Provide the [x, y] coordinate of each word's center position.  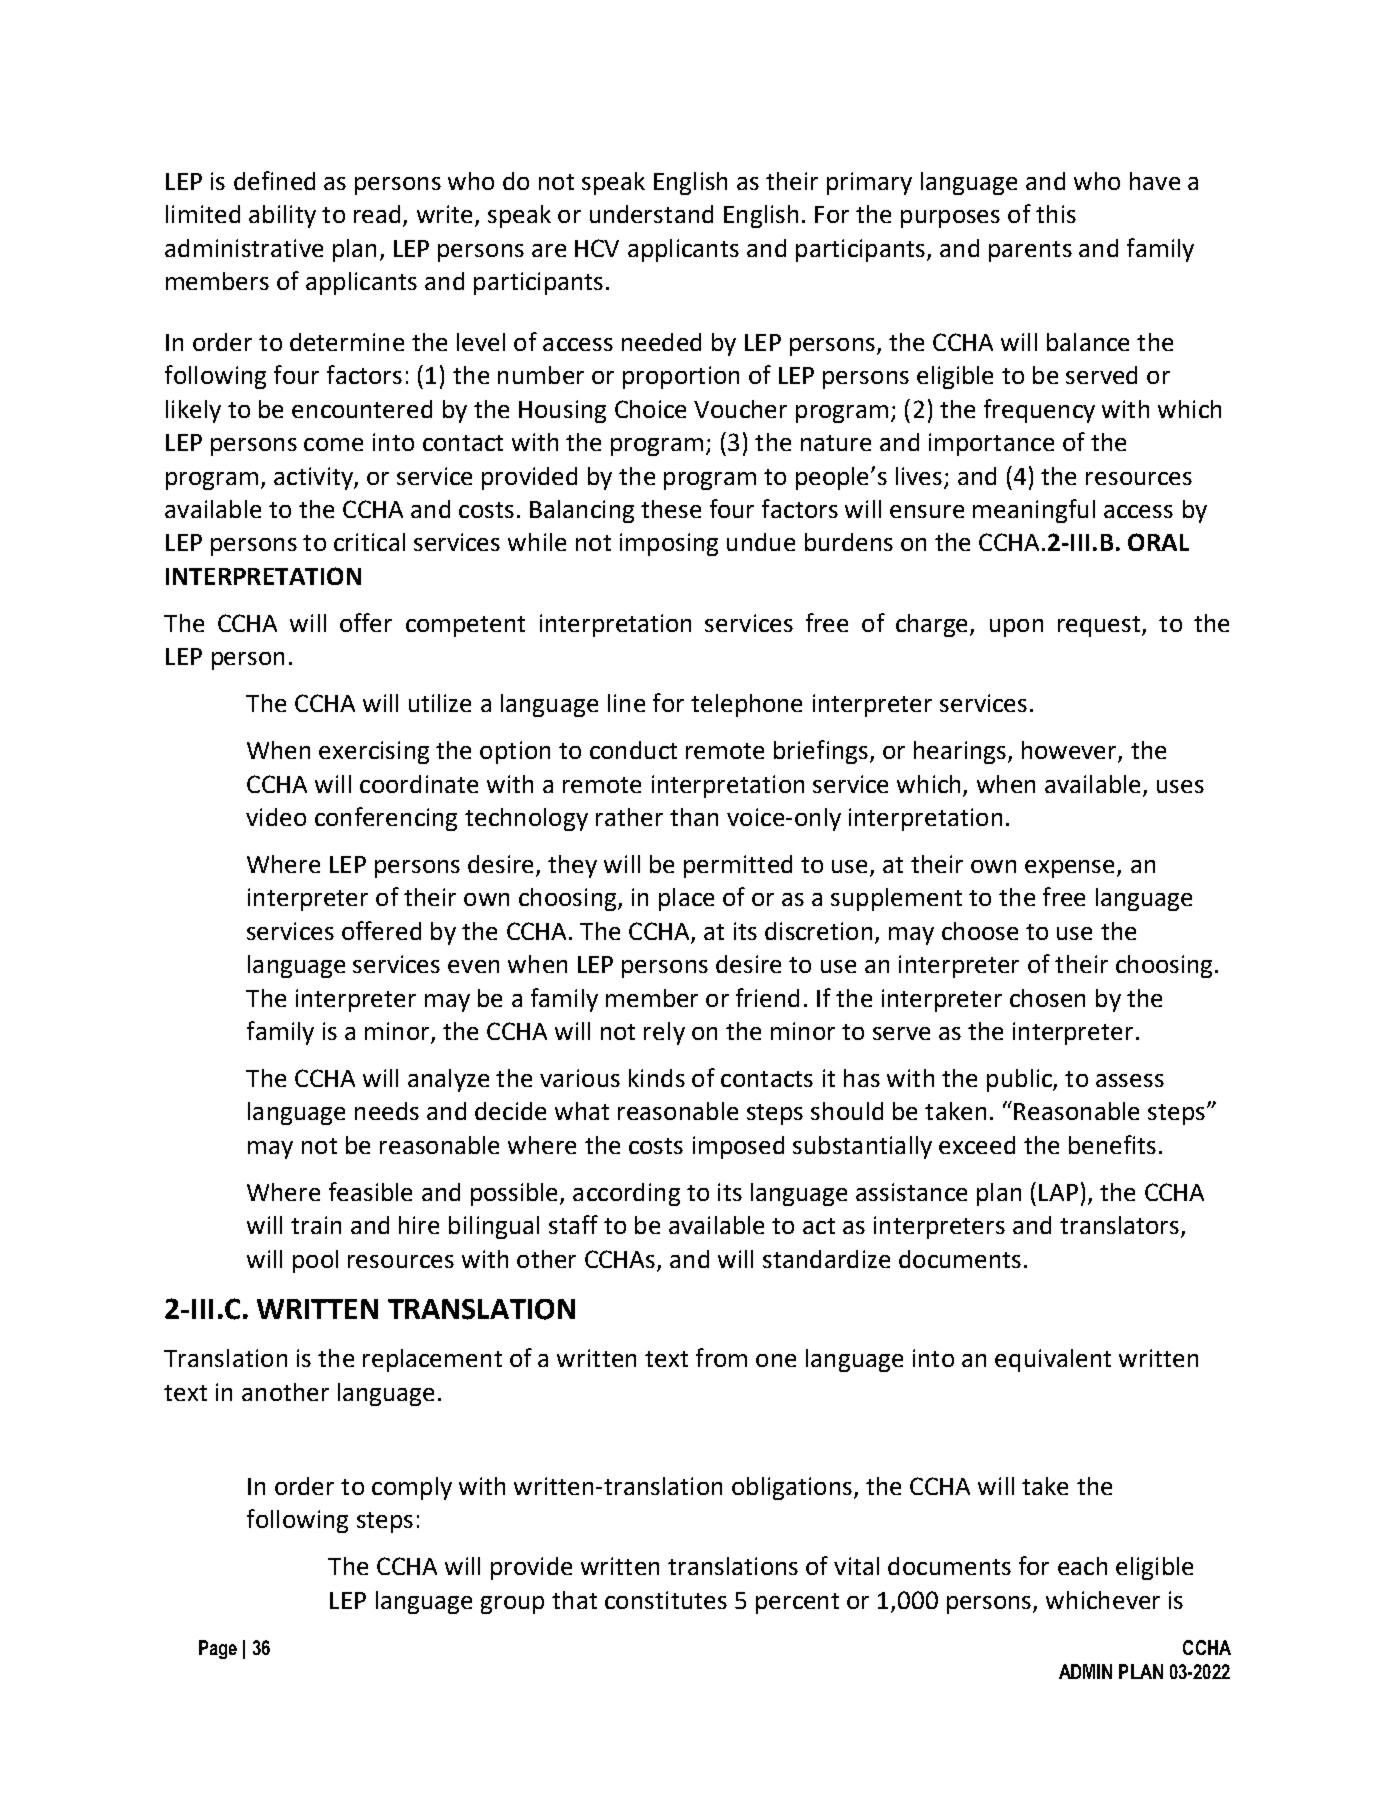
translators [1121, 1226]
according [626, 1194]
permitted [738, 866]
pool [315, 1261]
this [1056, 214]
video [276, 817]
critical [369, 542]
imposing [669, 544]
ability [282, 216]
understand [651, 214]
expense [1071, 869]
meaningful [1034, 511]
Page [218, 1649]
